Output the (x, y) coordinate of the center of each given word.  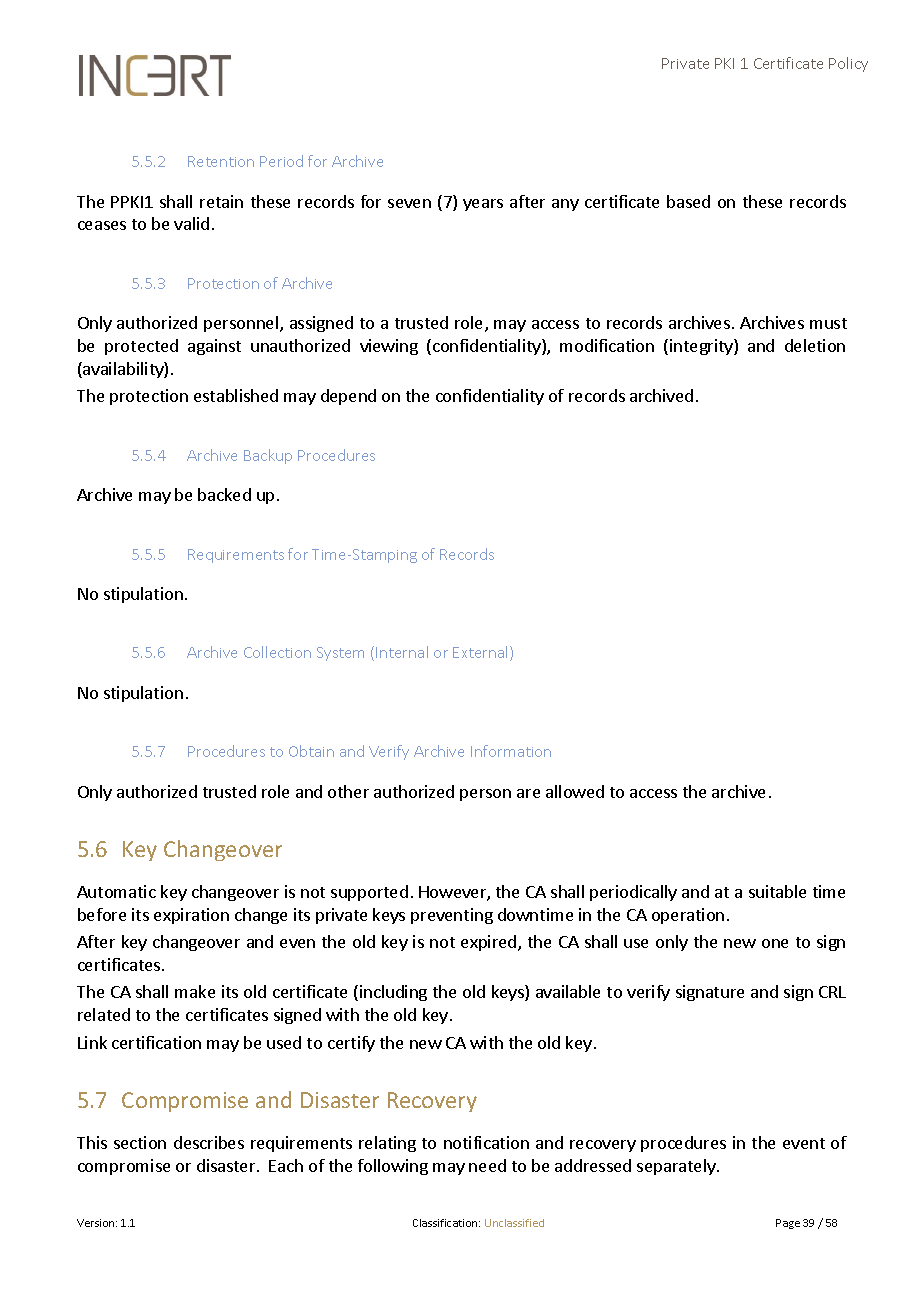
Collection (277, 652)
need (487, 1165)
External (482, 653)
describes (209, 1142)
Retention (221, 161)
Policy (848, 64)
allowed (575, 791)
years (483, 205)
